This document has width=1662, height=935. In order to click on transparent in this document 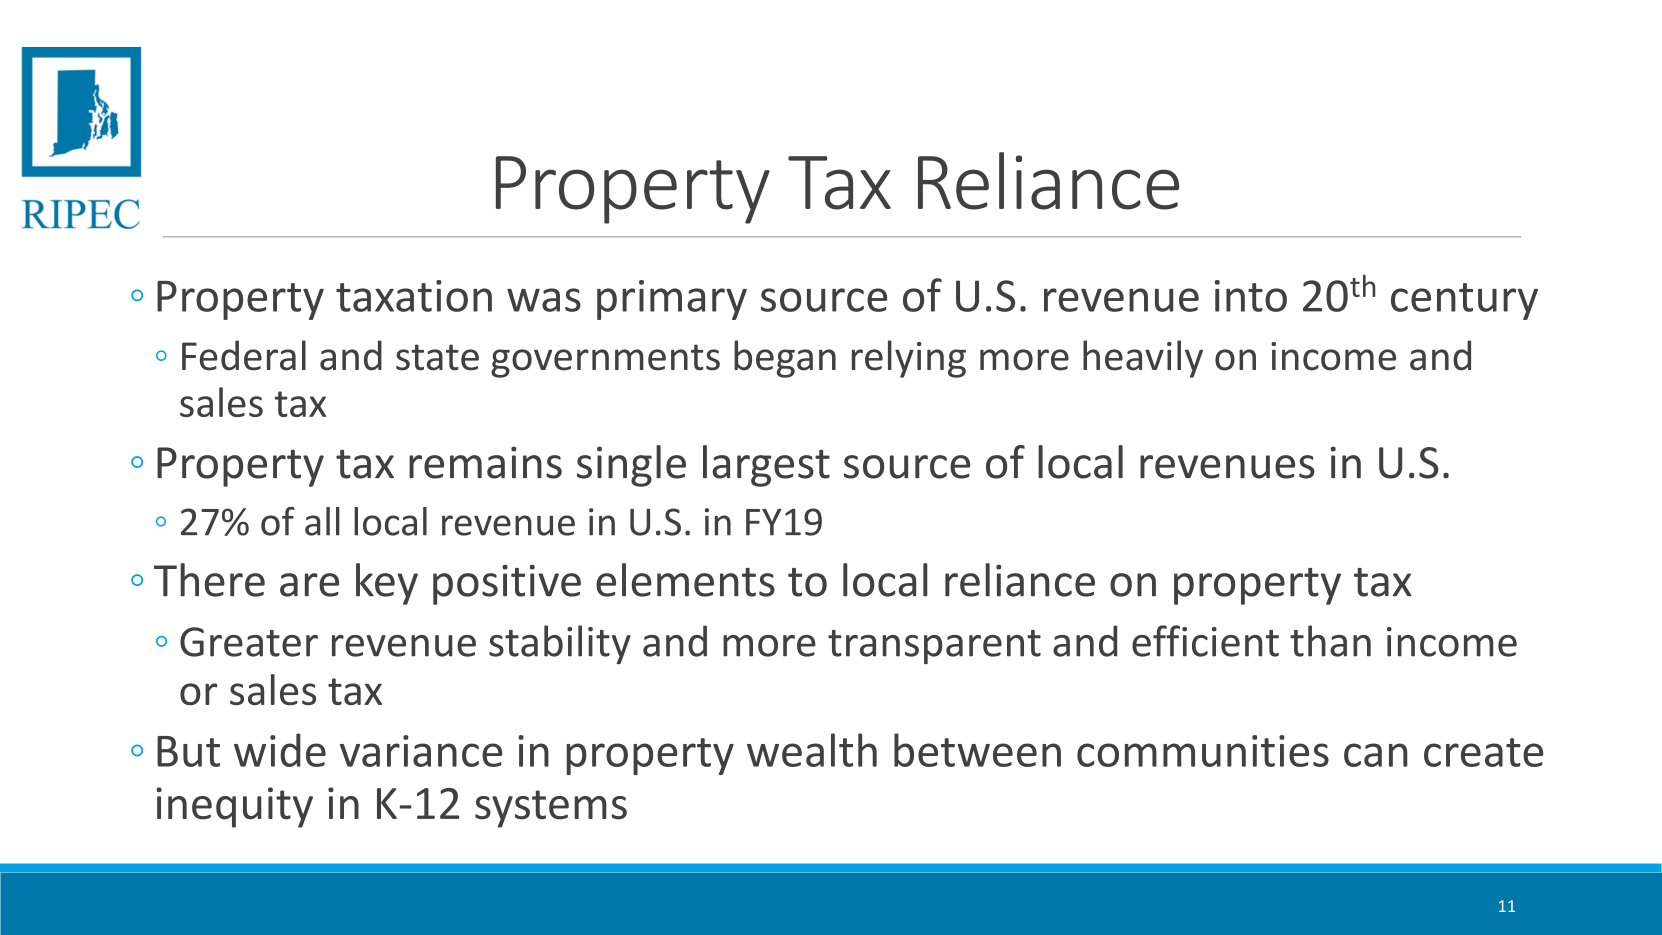, I will do `click(934, 647)`.
